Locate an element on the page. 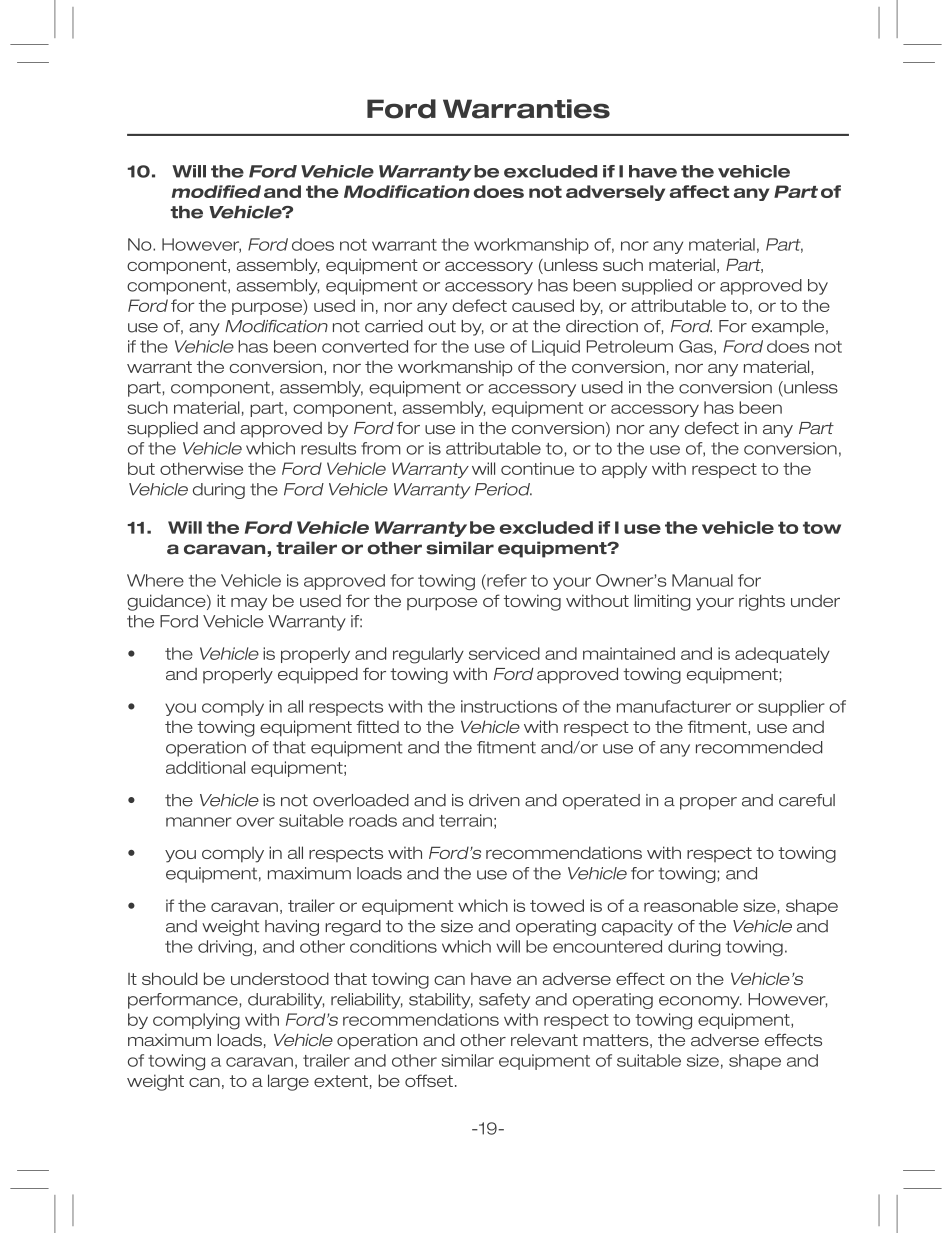 This page has width=952, height=1233. large is located at coordinates (288, 1082).
